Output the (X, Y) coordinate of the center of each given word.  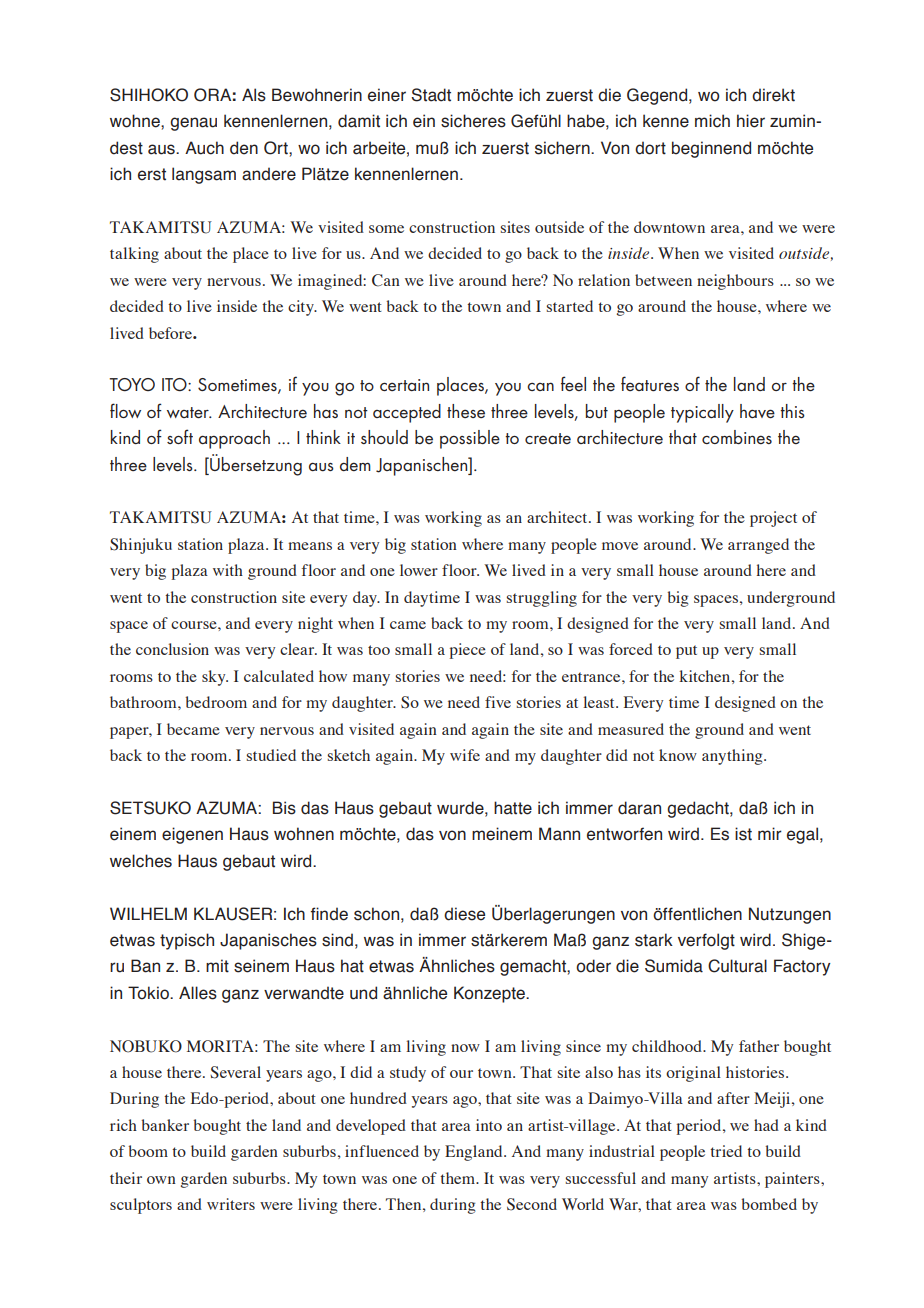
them (459, 1178)
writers (231, 1204)
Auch (204, 148)
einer (387, 95)
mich (712, 121)
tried (726, 1151)
